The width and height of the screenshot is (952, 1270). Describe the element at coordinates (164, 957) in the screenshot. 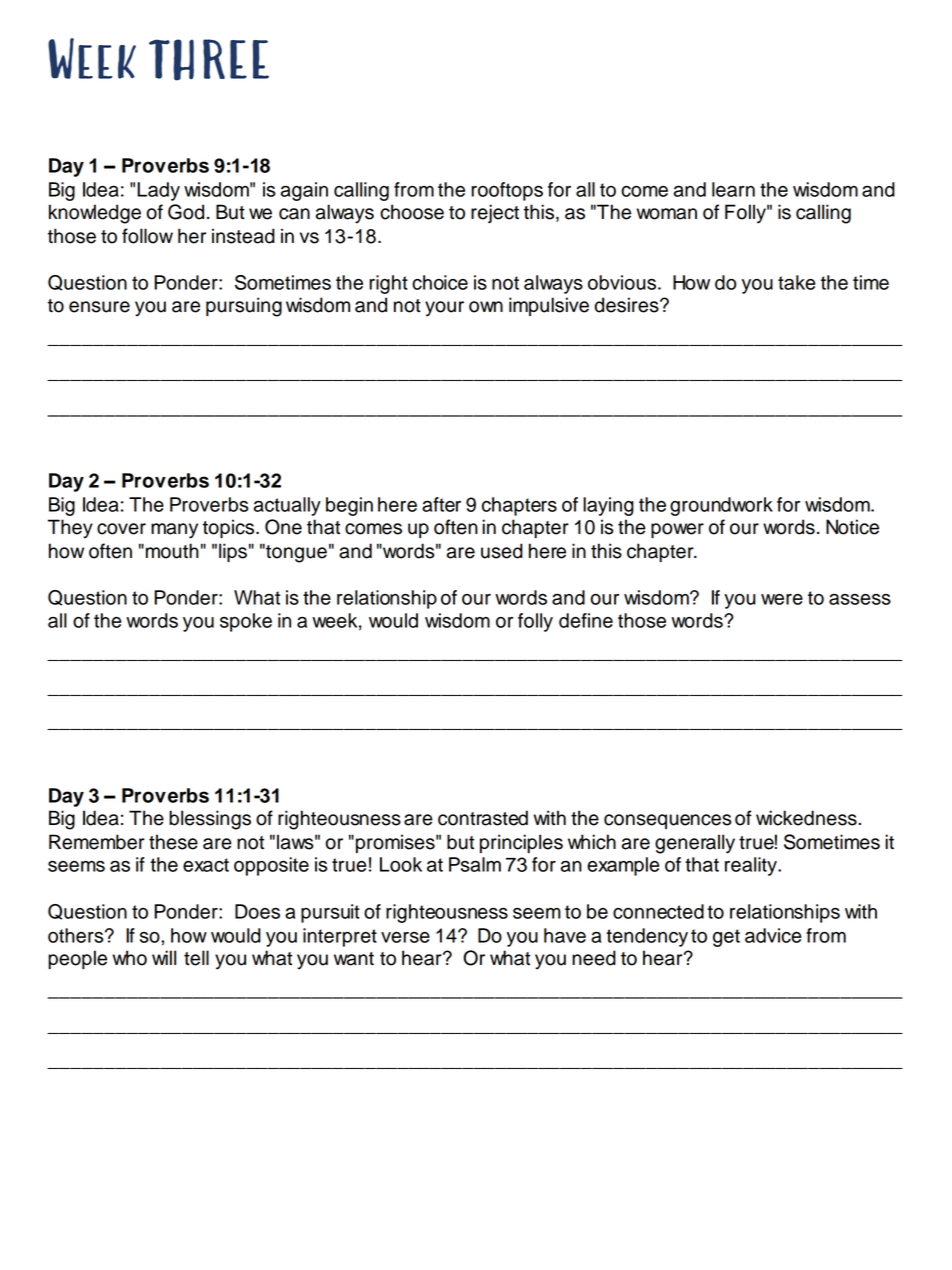

I see `will` at that location.
